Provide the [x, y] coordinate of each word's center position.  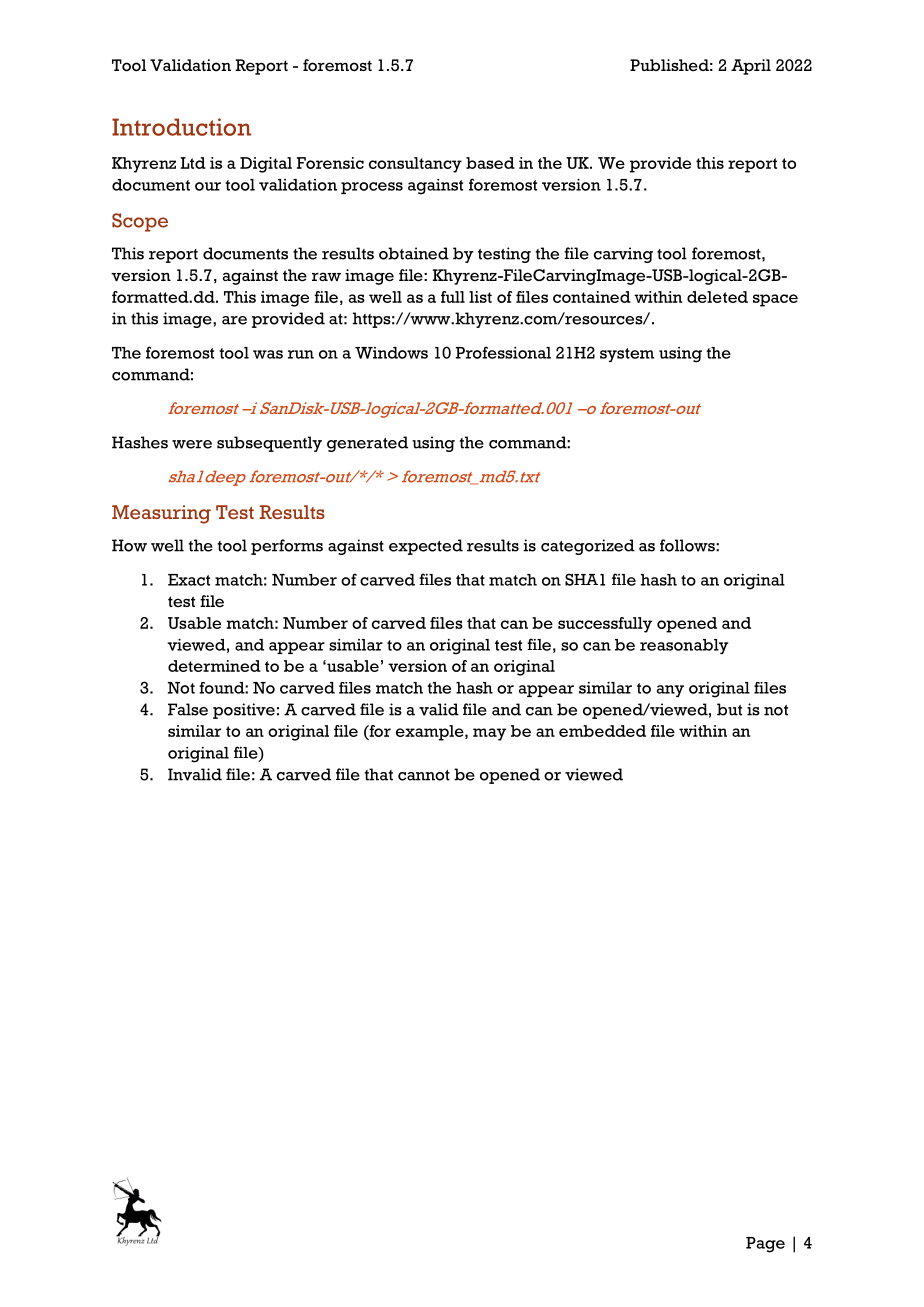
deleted [717, 297]
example [431, 733]
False [188, 709]
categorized [588, 547]
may [490, 734]
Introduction [181, 127]
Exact [189, 580]
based [490, 163]
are [234, 320]
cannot [424, 775]
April [751, 67]
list [480, 297]
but [729, 709]
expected [426, 547]
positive [244, 711]
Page [765, 1245]
